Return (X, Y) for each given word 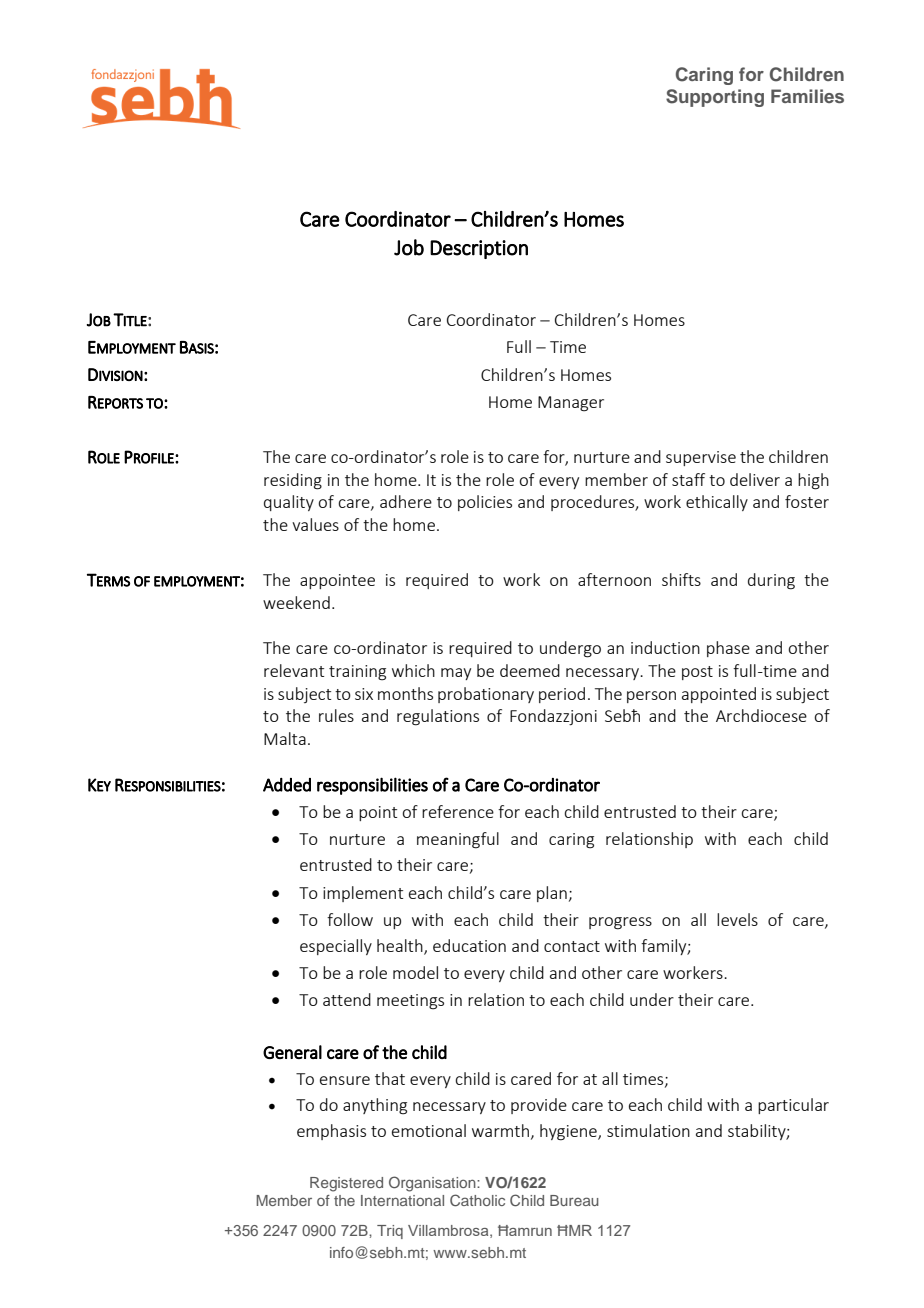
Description (479, 249)
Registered (346, 1184)
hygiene (569, 1132)
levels (737, 919)
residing (293, 481)
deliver (755, 479)
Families (807, 96)
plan (552, 894)
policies (485, 503)
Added (287, 785)
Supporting (715, 98)
